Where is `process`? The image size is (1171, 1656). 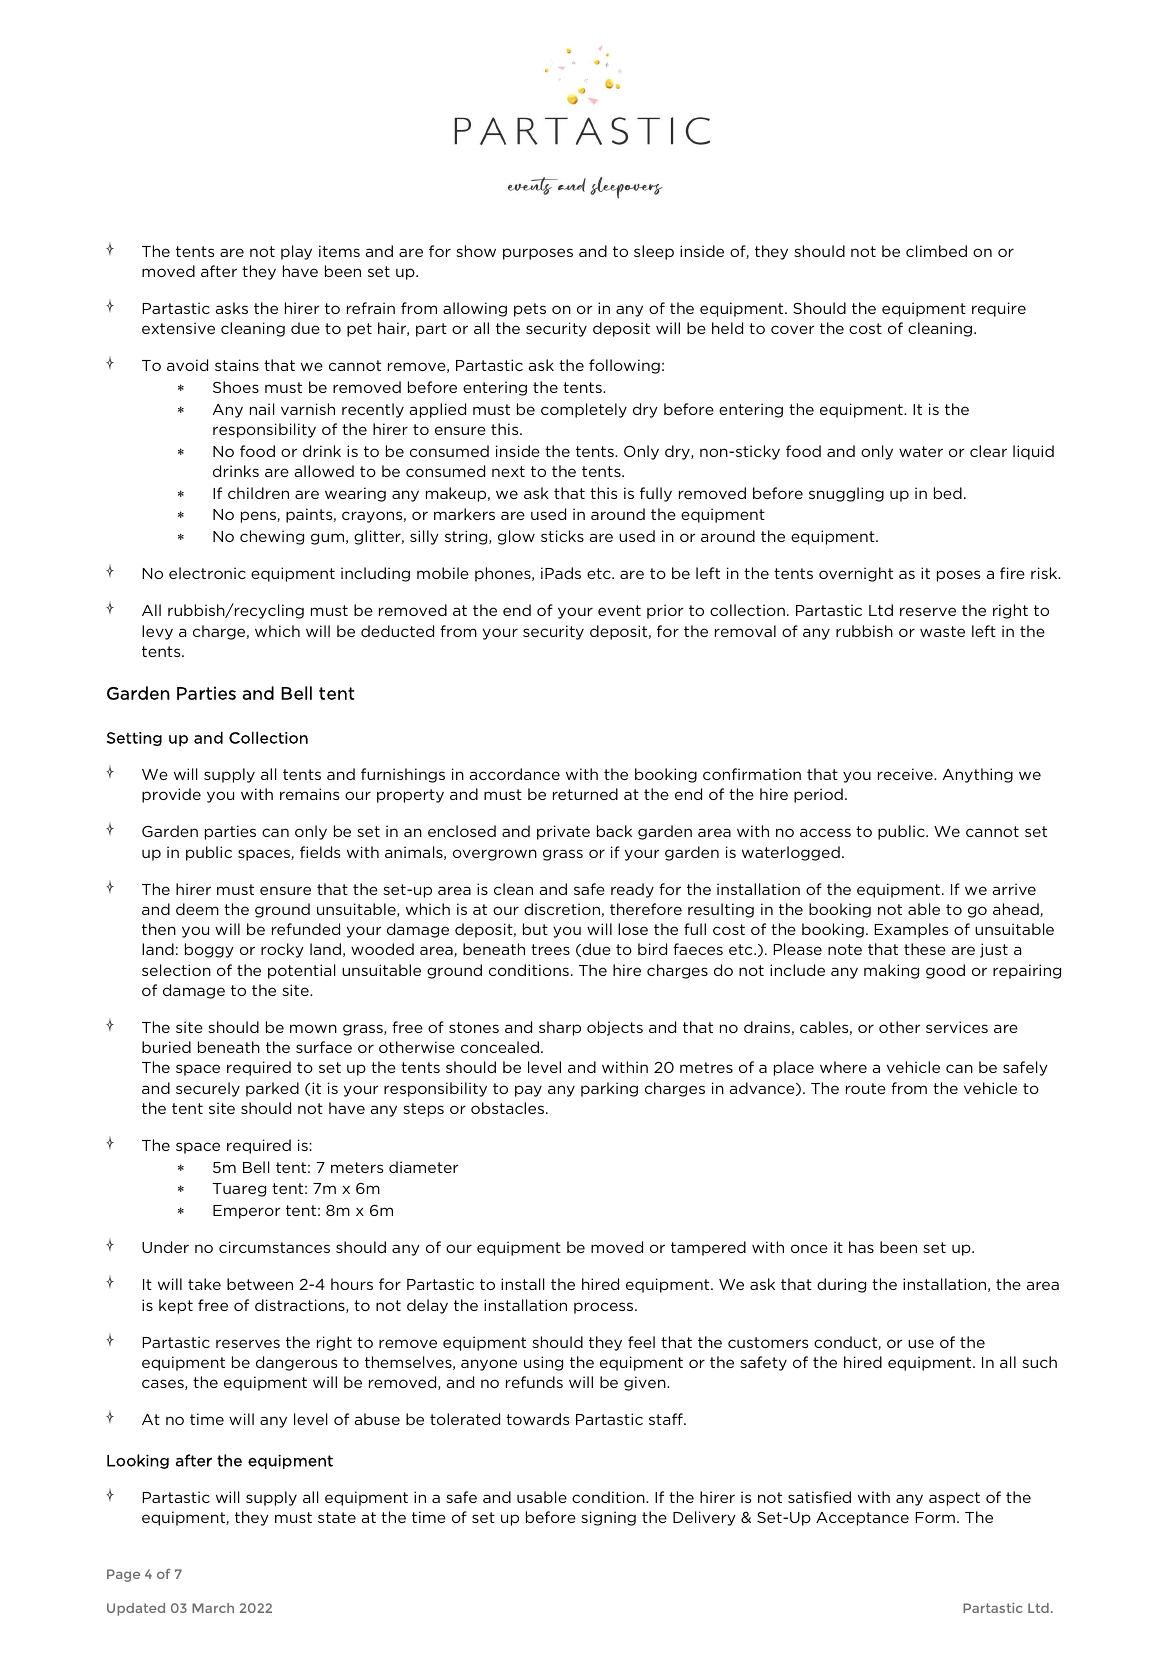
process is located at coordinates (605, 1308).
